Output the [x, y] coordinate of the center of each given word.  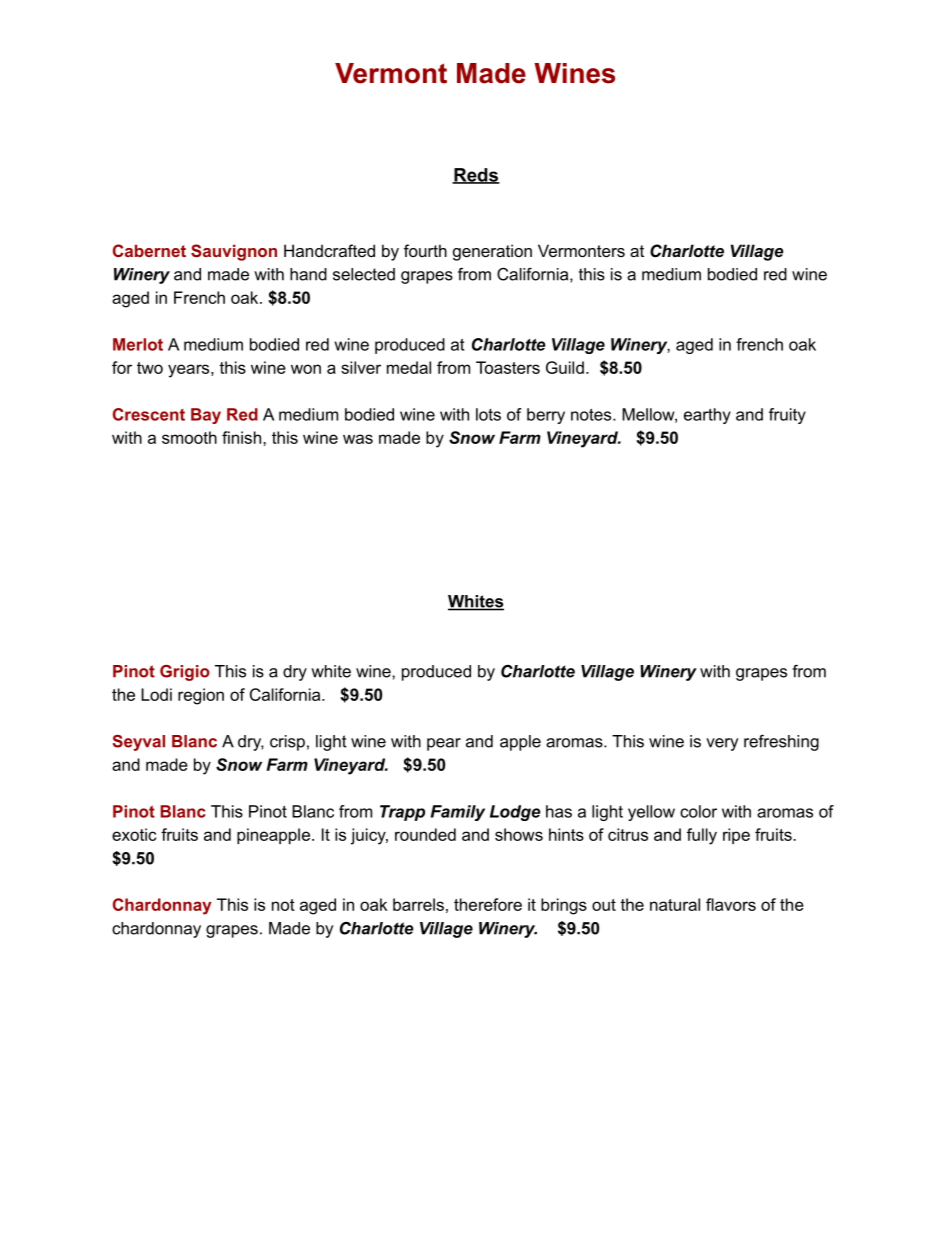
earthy [707, 416]
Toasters [508, 367]
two [150, 368]
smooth [189, 437]
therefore [488, 904]
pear [444, 744]
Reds [476, 176]
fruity [787, 416]
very [722, 744]
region [201, 696]
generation [492, 252]
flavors [731, 904]
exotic [134, 834]
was [358, 439]
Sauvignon [234, 252]
